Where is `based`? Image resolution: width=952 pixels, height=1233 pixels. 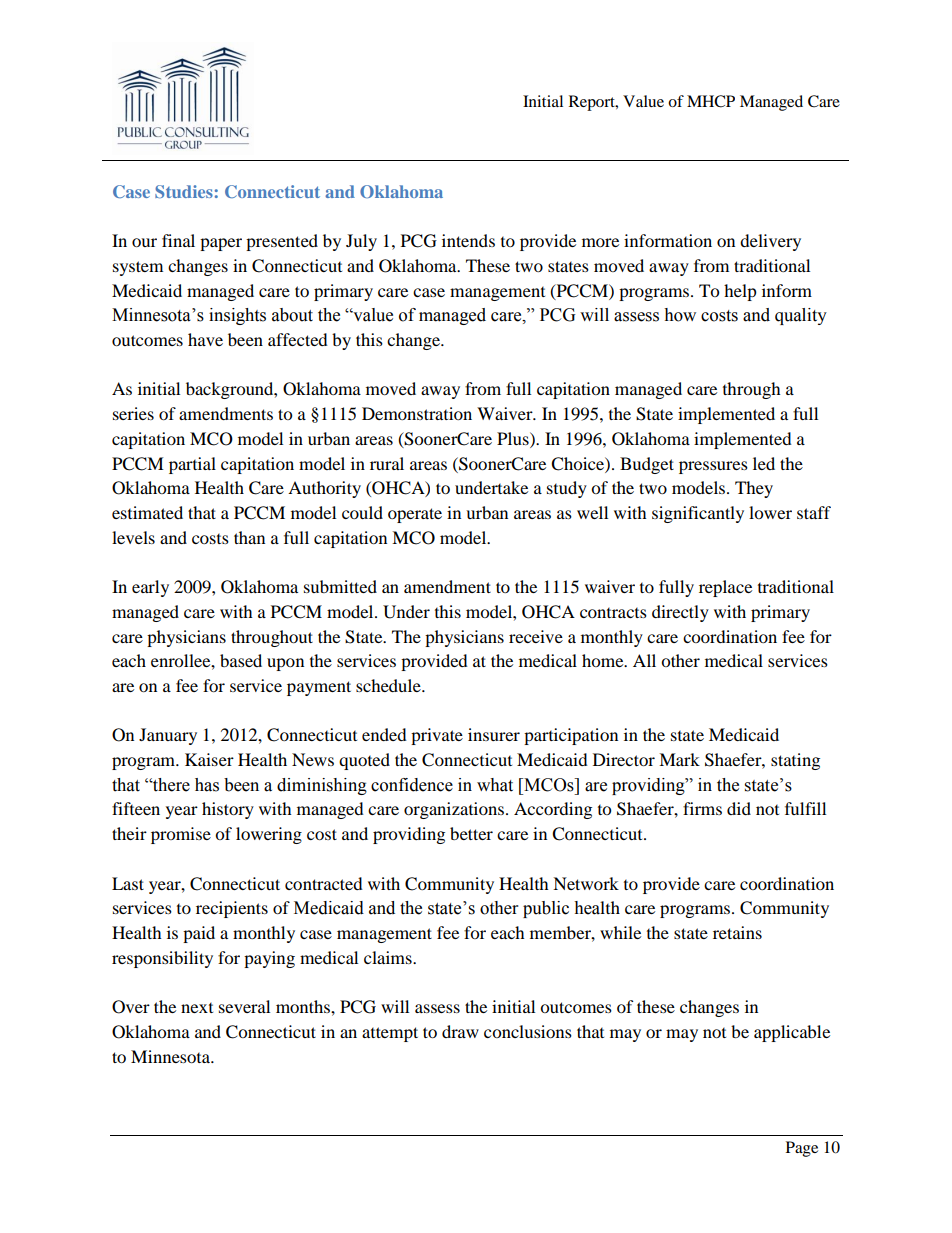 based is located at coordinates (241, 660).
